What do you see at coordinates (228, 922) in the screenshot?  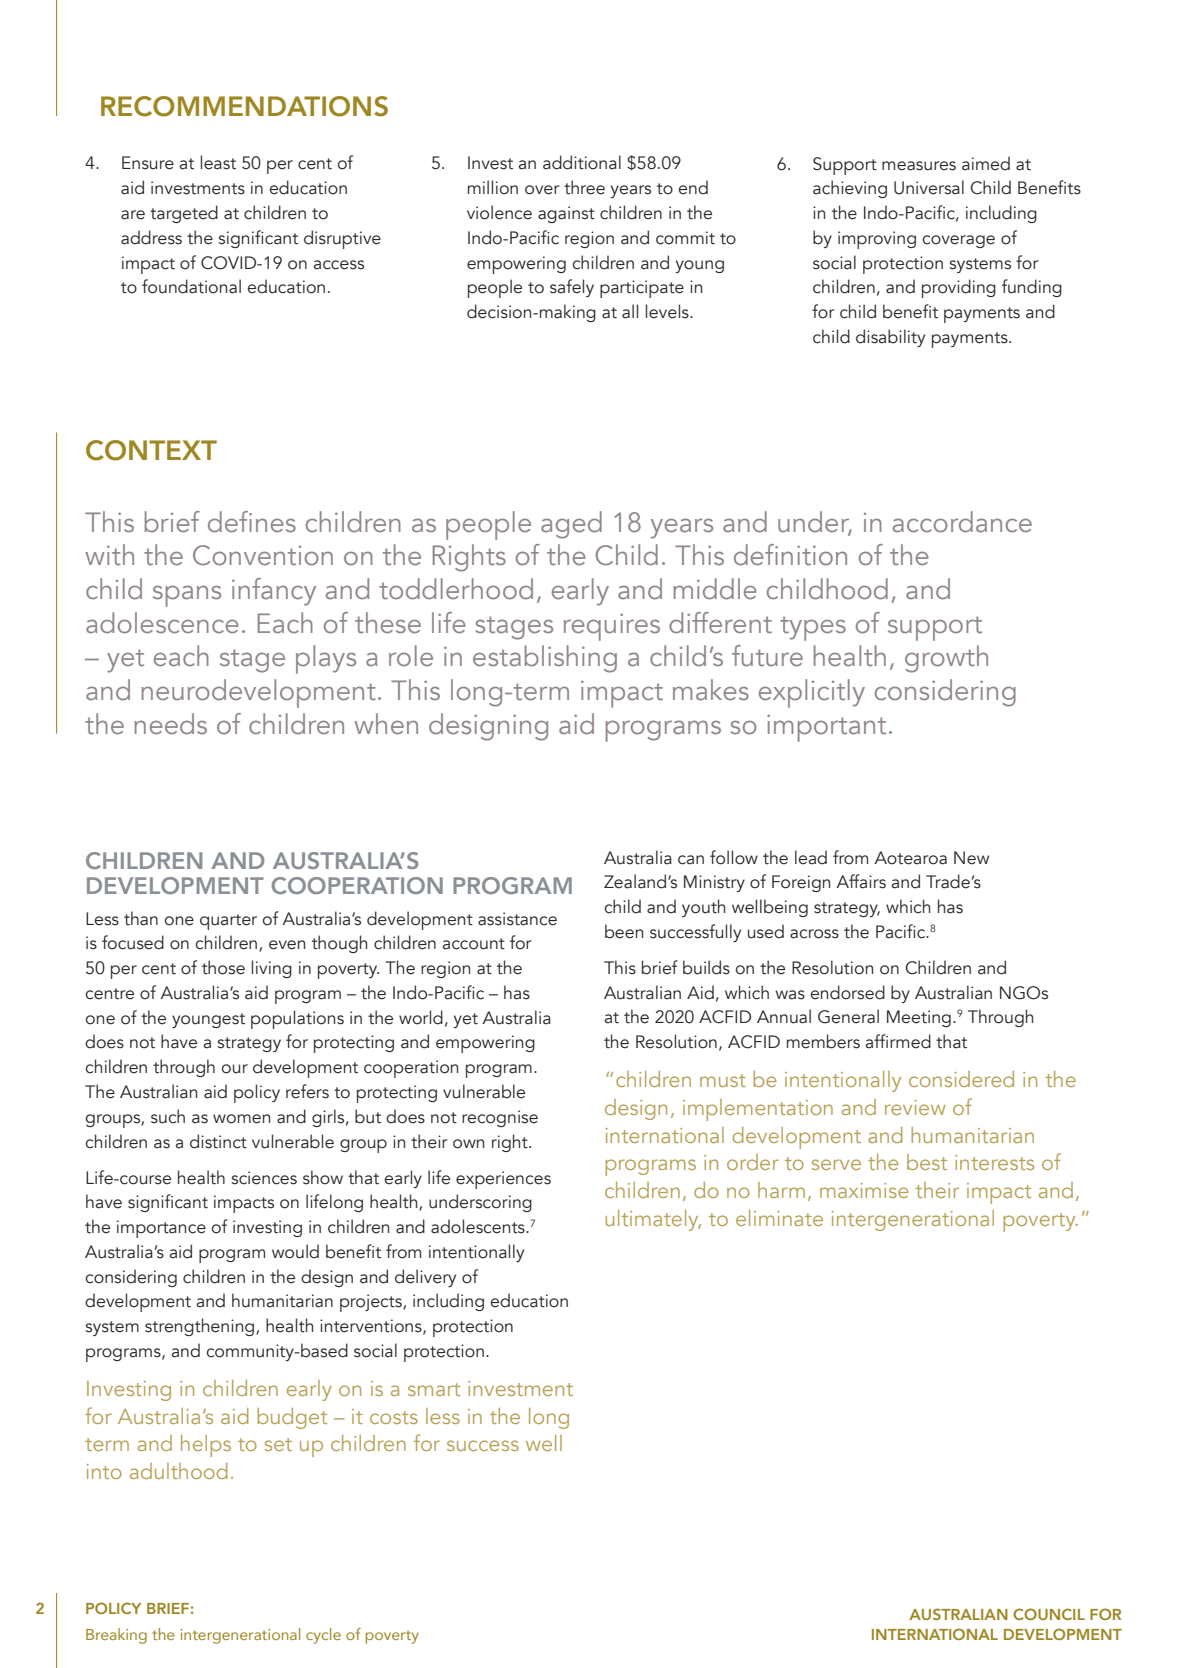 I see `quarter` at bounding box center [228, 922].
